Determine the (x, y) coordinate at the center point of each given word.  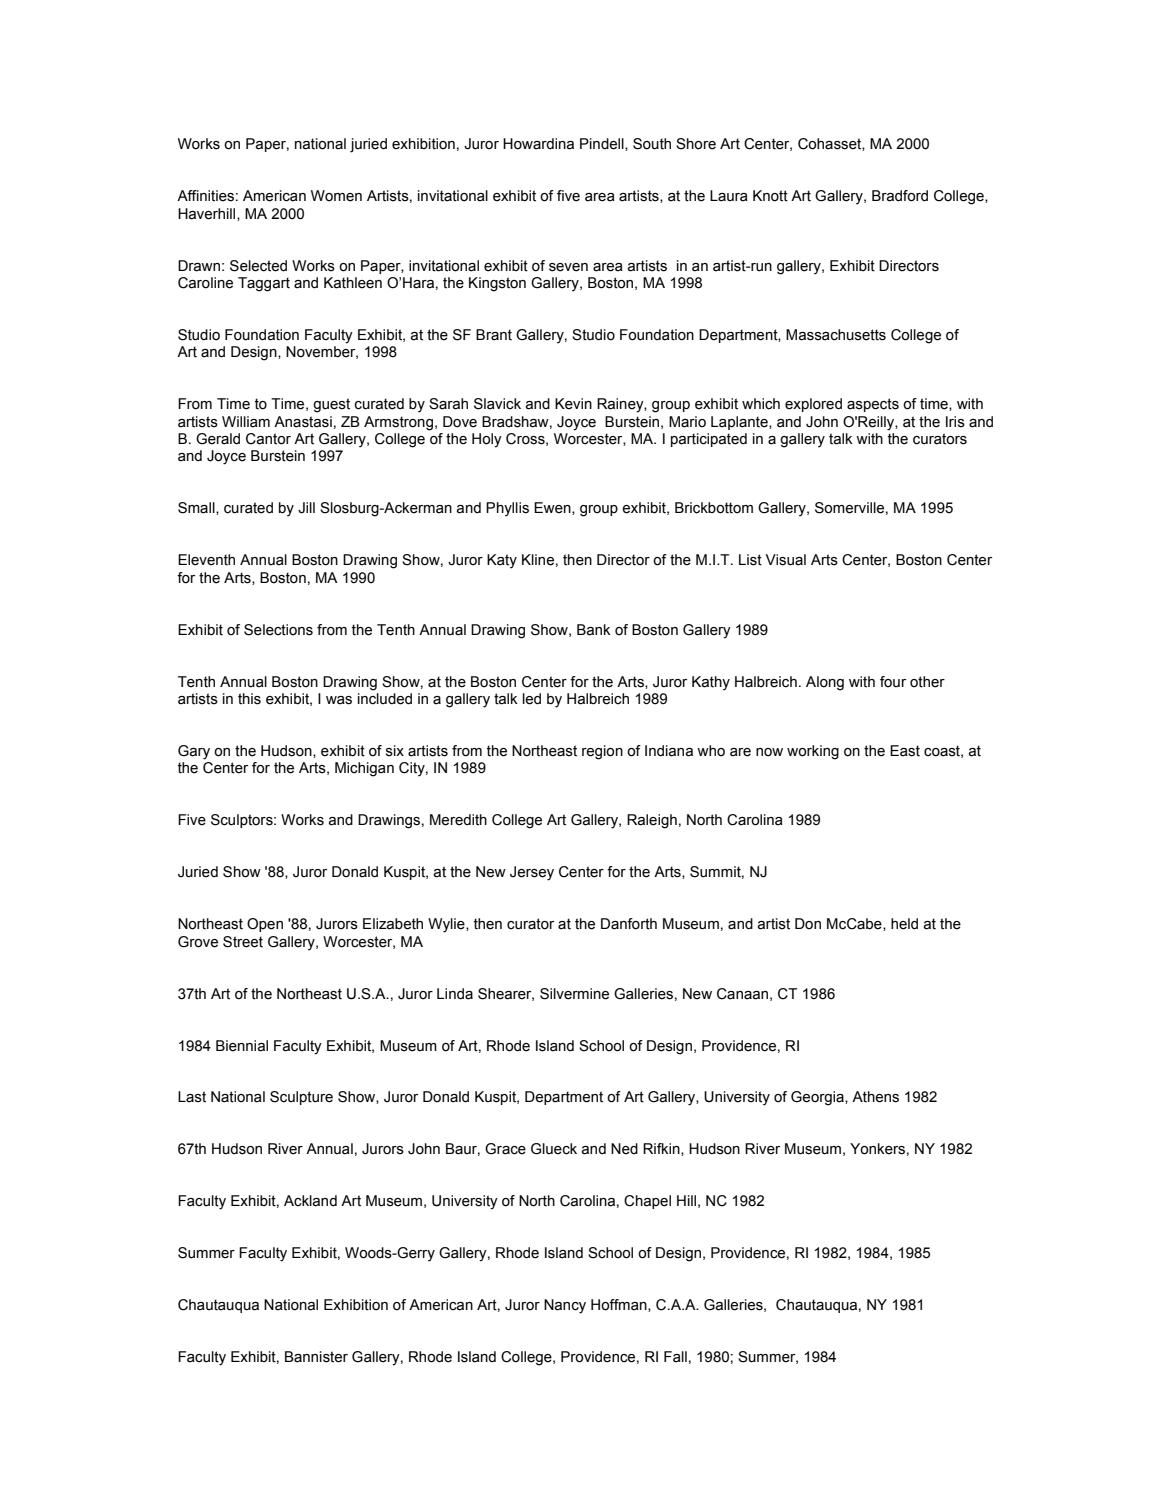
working (813, 752)
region (602, 752)
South (652, 144)
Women (336, 196)
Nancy (565, 1306)
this (249, 699)
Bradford (900, 196)
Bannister (316, 1357)
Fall (675, 1357)
